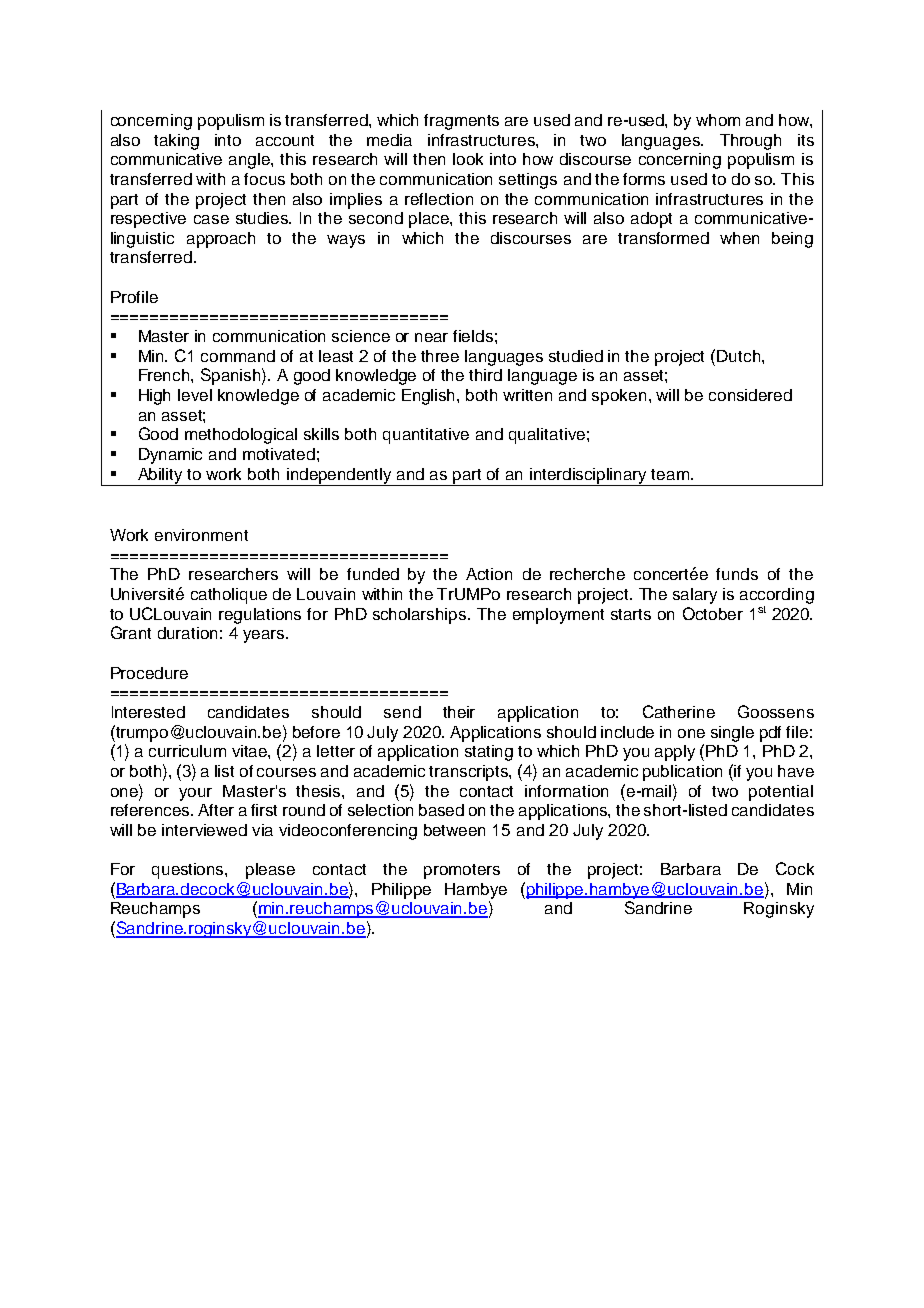  I want to click on look, so click(468, 159).
